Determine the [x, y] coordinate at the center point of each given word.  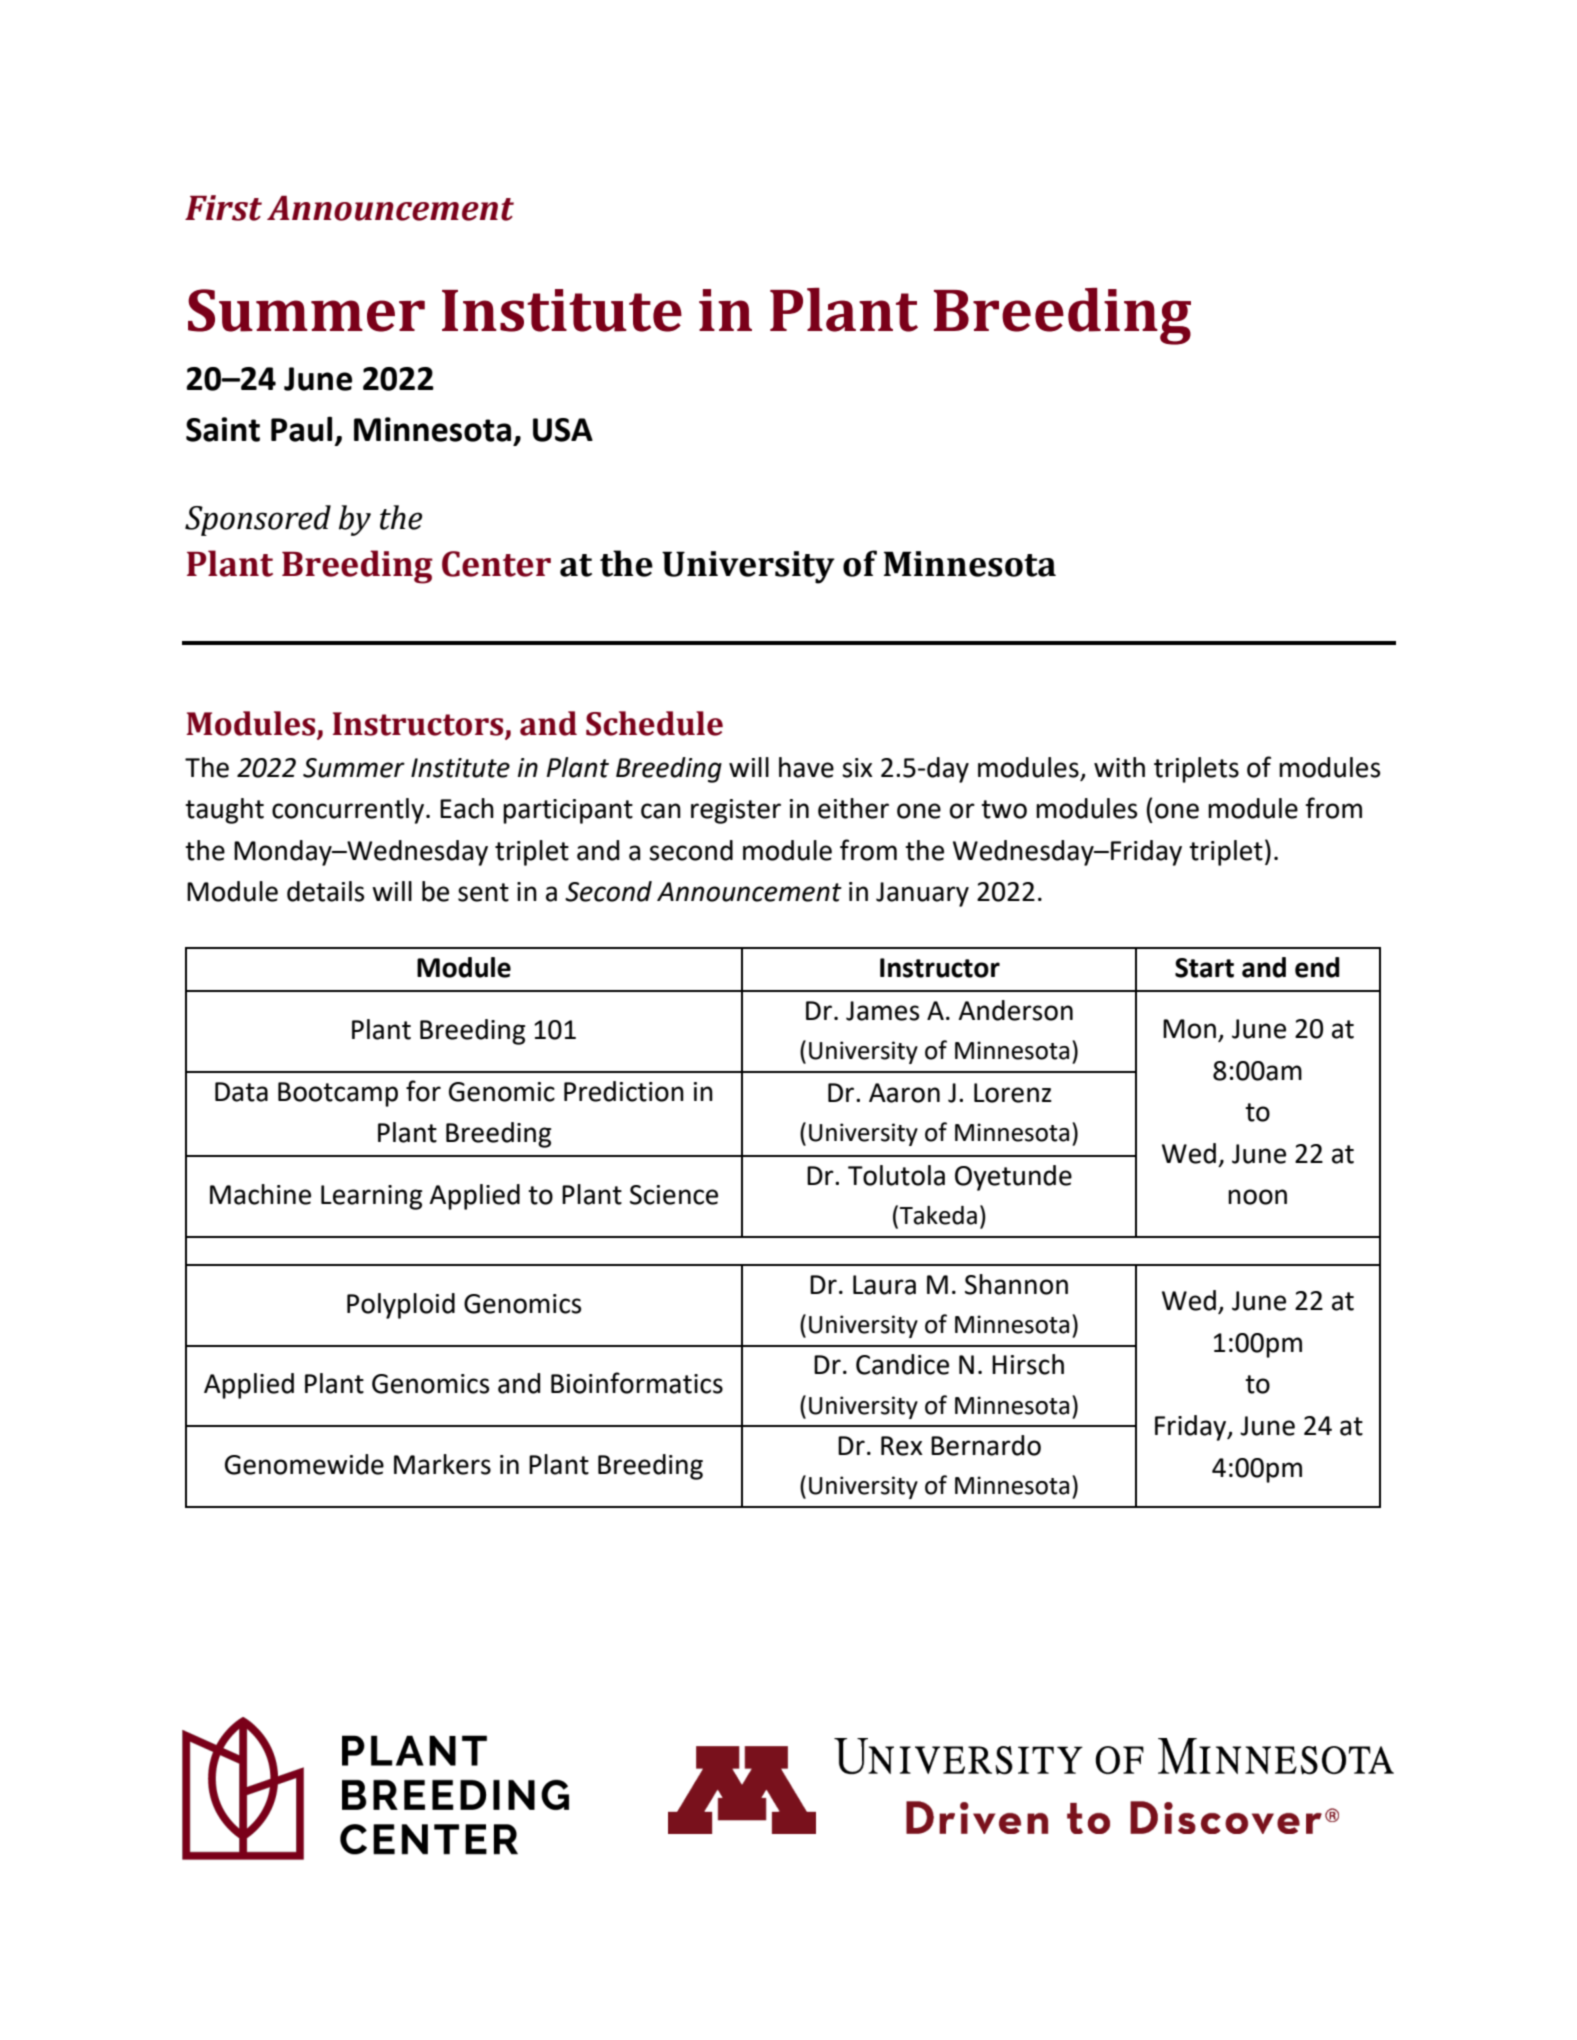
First [223, 208]
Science [674, 1195]
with [1119, 767]
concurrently [349, 811]
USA [563, 430]
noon [1257, 1197]
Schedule [654, 723]
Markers [442, 1464]
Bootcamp [338, 1094]
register [736, 811]
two [1004, 809]
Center [496, 564]
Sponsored [258, 520]
